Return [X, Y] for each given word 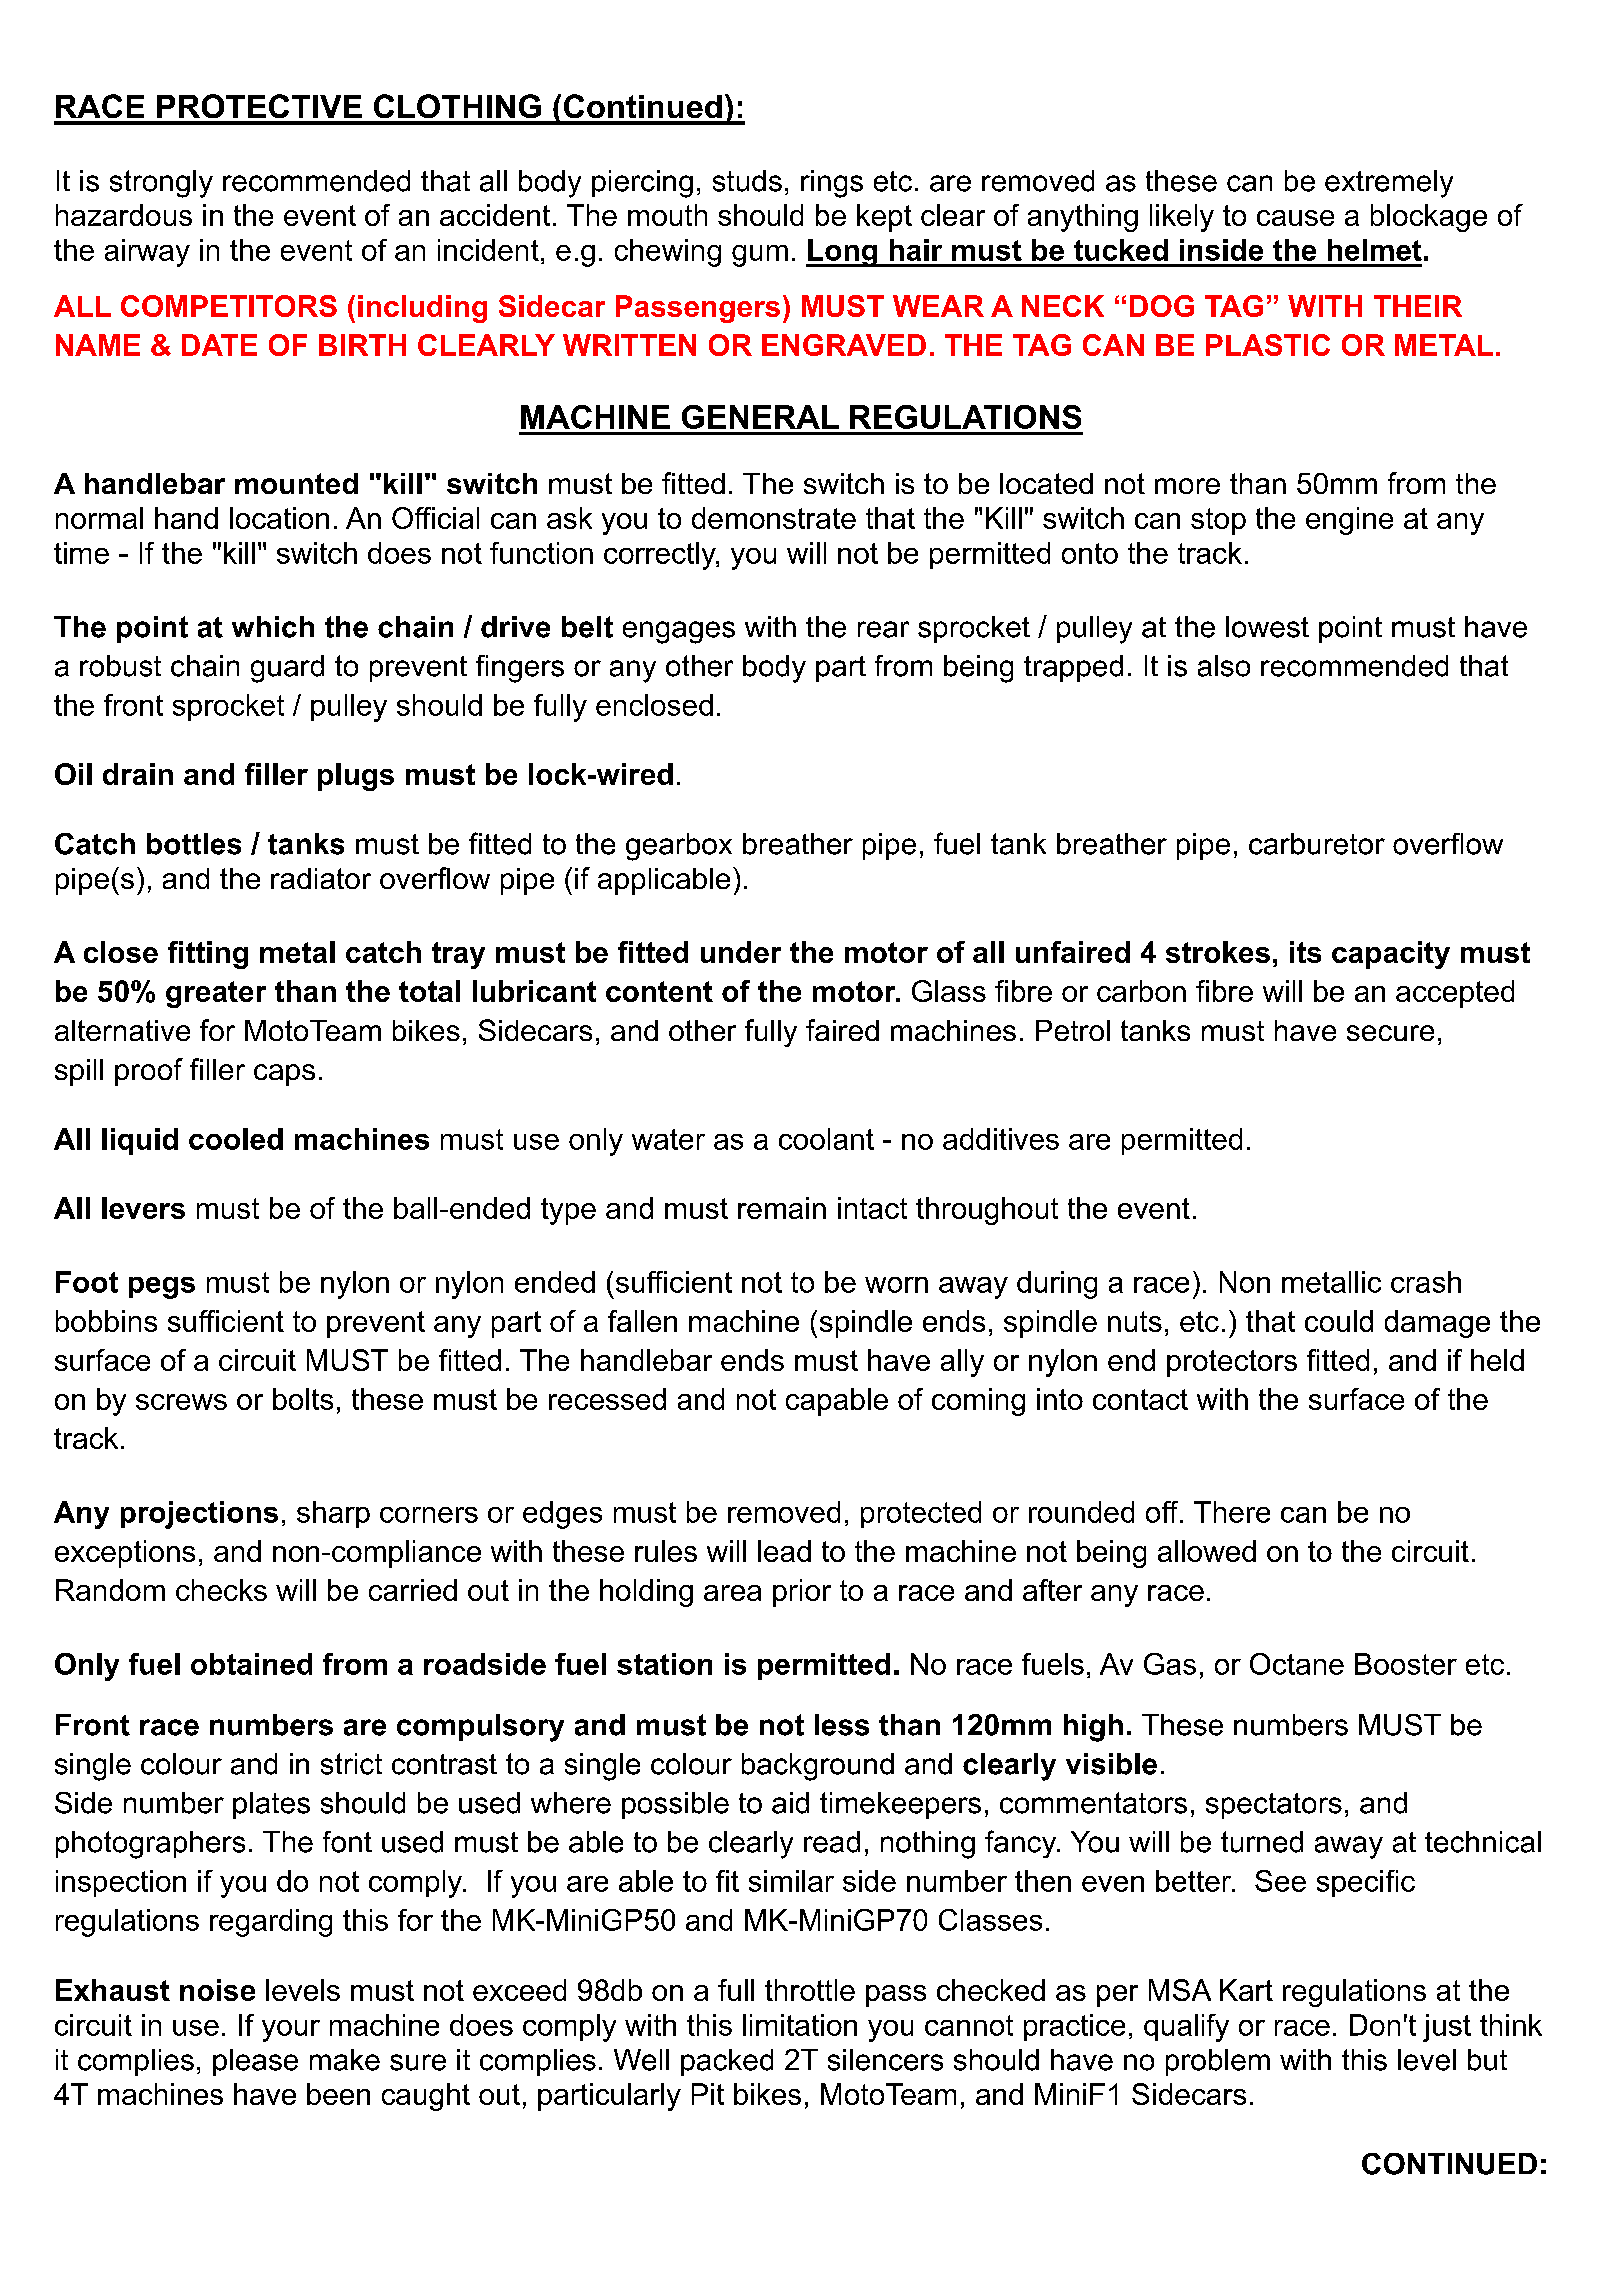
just [1447, 2028]
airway [147, 253]
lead [784, 1551]
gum [760, 256]
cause [1295, 218]
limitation [800, 2025]
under [741, 952]
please [255, 2062]
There [1232, 1512]
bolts [303, 1399]
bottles [194, 844]
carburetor [1317, 844]
